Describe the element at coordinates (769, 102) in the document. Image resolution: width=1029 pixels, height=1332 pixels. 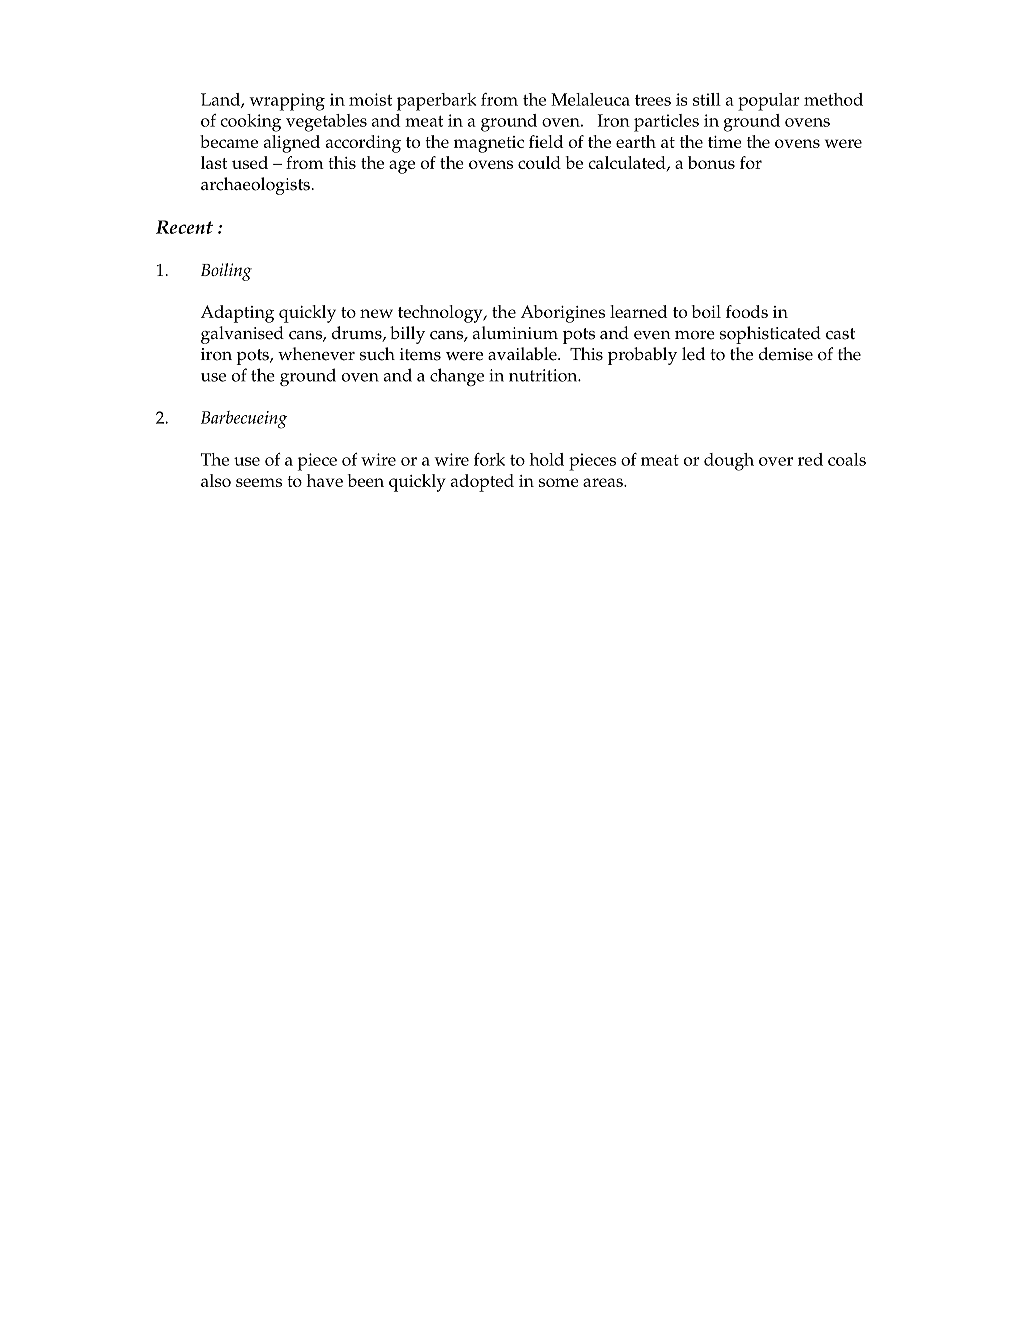
I see `popular` at that location.
